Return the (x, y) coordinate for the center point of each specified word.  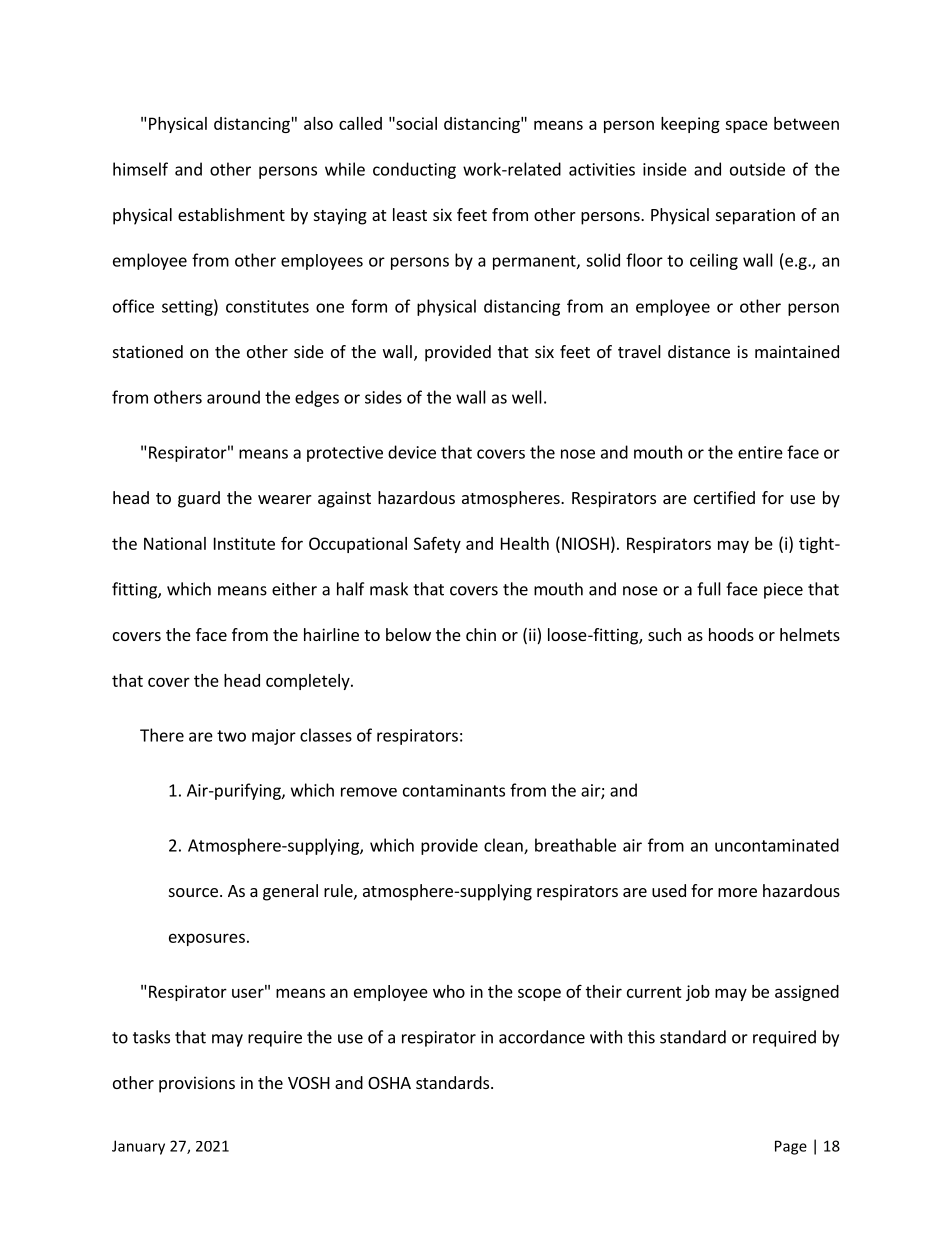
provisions (197, 1084)
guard (199, 499)
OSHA (389, 1083)
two (231, 736)
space (746, 126)
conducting (414, 170)
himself (140, 169)
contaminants (454, 790)
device (412, 452)
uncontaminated (777, 845)
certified (724, 497)
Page (791, 1147)
